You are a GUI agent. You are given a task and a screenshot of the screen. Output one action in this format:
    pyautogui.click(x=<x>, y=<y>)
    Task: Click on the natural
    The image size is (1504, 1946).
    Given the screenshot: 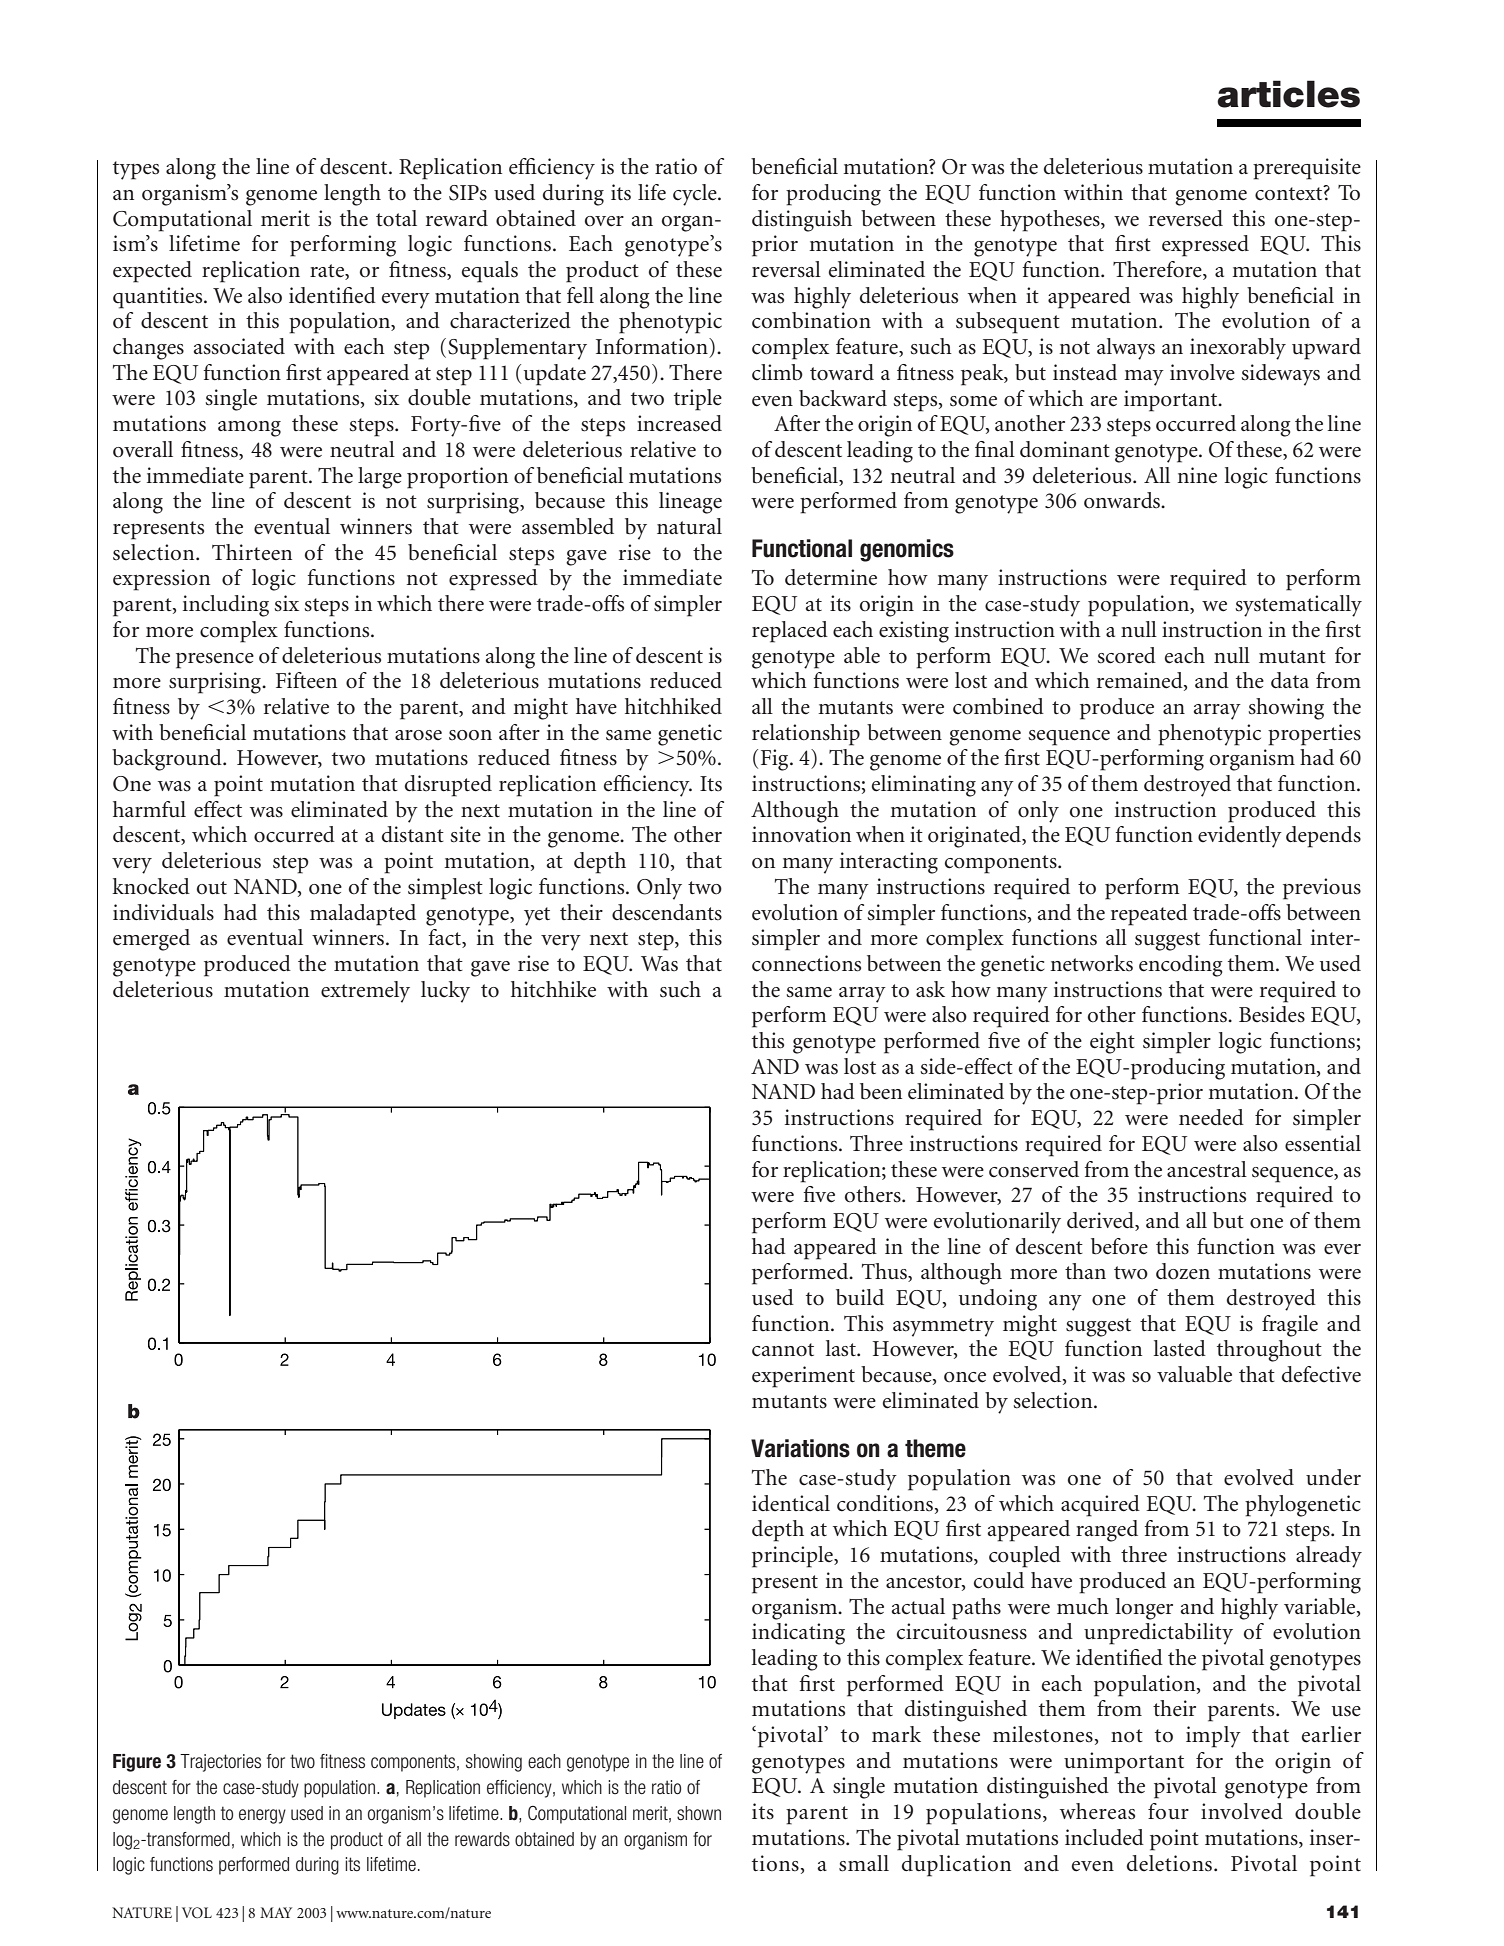 What is the action you would take?
    pyautogui.click(x=689, y=526)
